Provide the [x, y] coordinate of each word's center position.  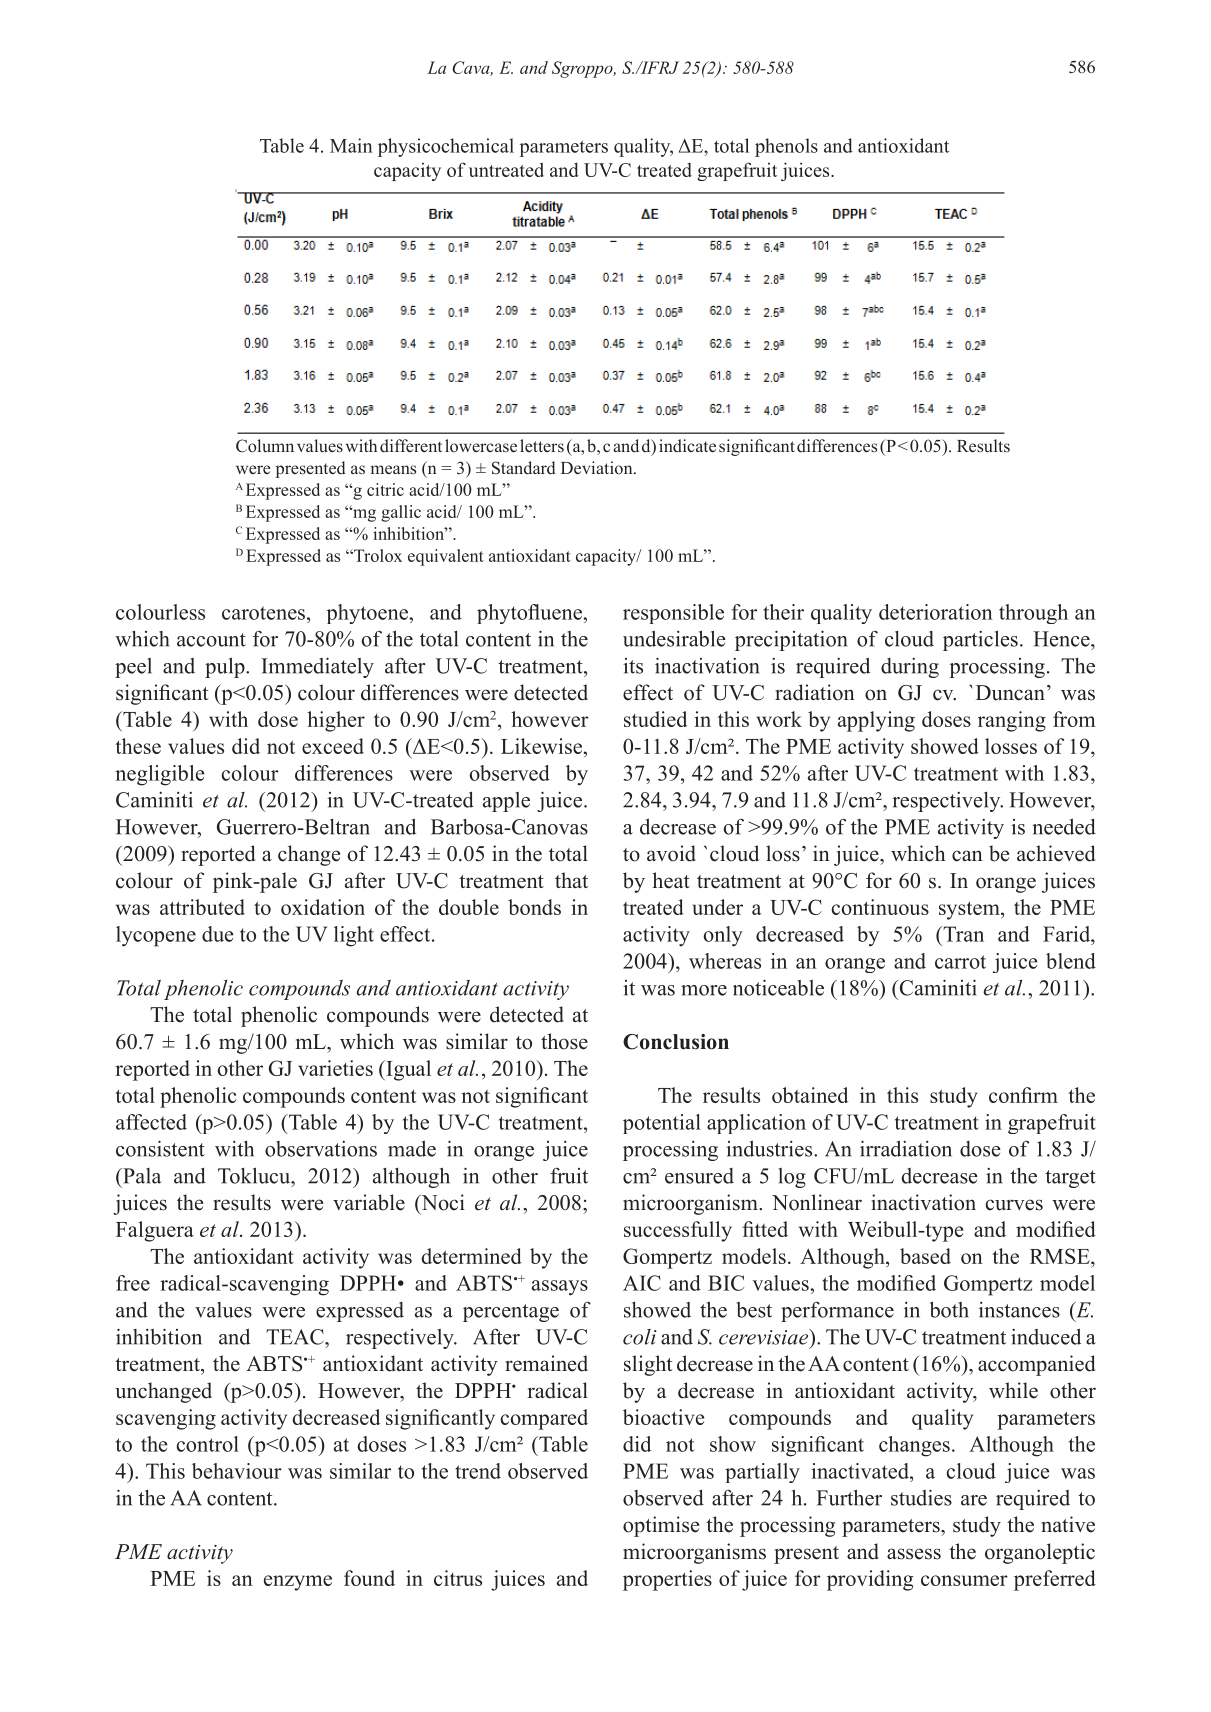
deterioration [936, 612]
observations [321, 1149]
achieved [1056, 853]
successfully [678, 1231]
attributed [202, 907]
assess [914, 1554]
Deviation [598, 467]
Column [265, 446]
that [571, 880]
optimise [661, 1526]
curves [1014, 1205]
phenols [786, 147]
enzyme [298, 1583]
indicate [687, 446]
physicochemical [446, 147]
